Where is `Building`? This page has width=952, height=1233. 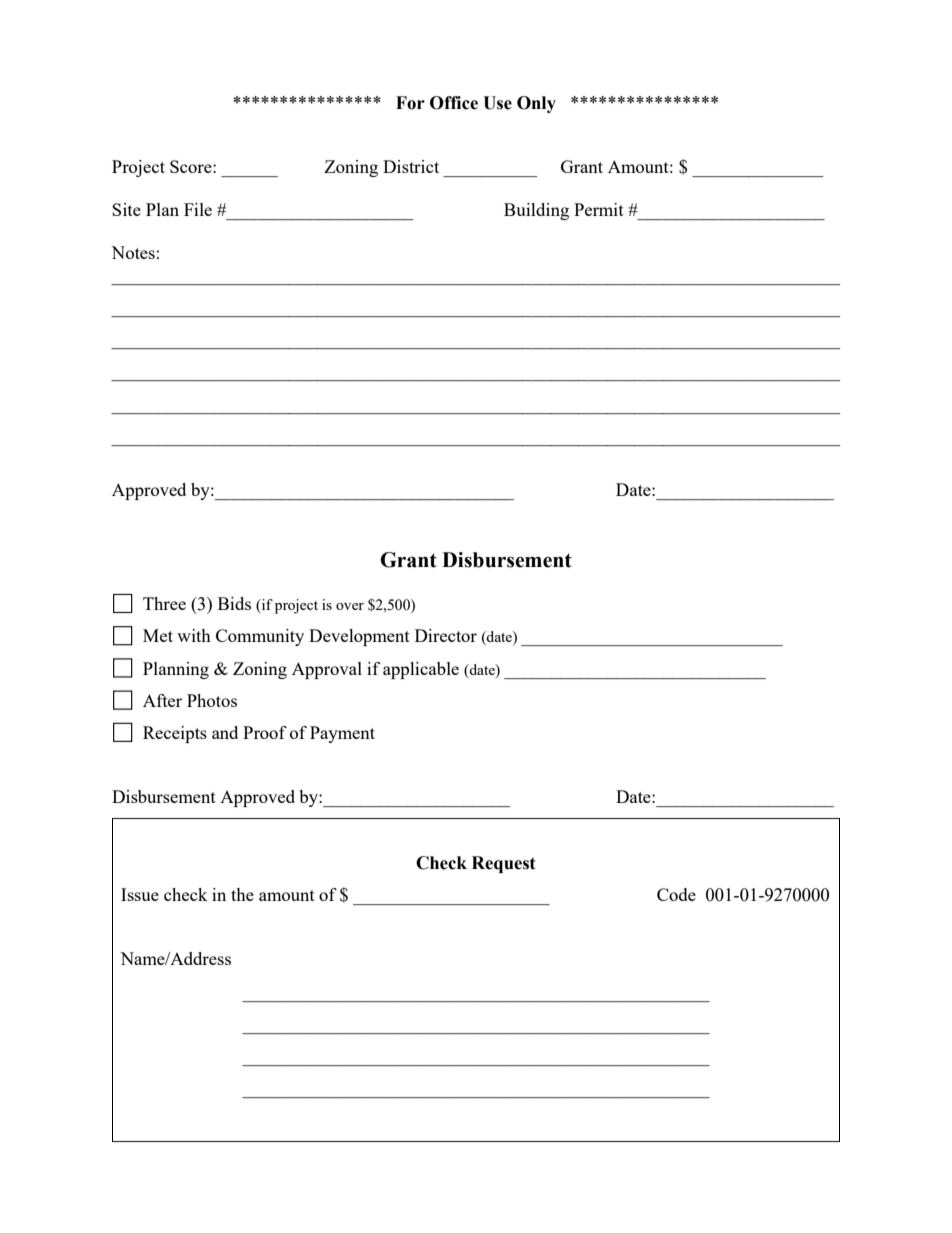 Building is located at coordinates (536, 211).
